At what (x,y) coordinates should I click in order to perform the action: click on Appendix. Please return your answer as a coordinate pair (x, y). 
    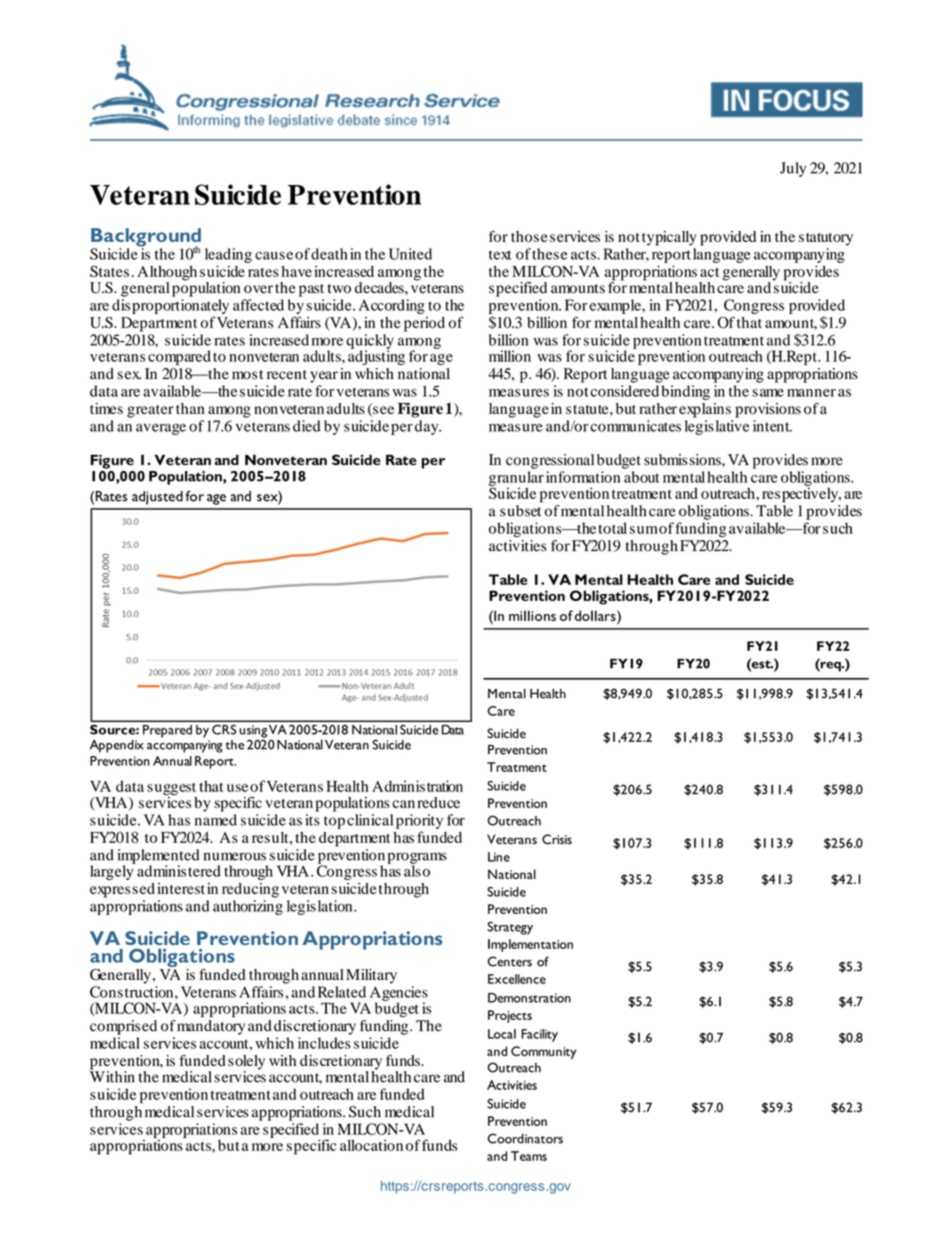
    Looking at the image, I should click on (117, 746).
